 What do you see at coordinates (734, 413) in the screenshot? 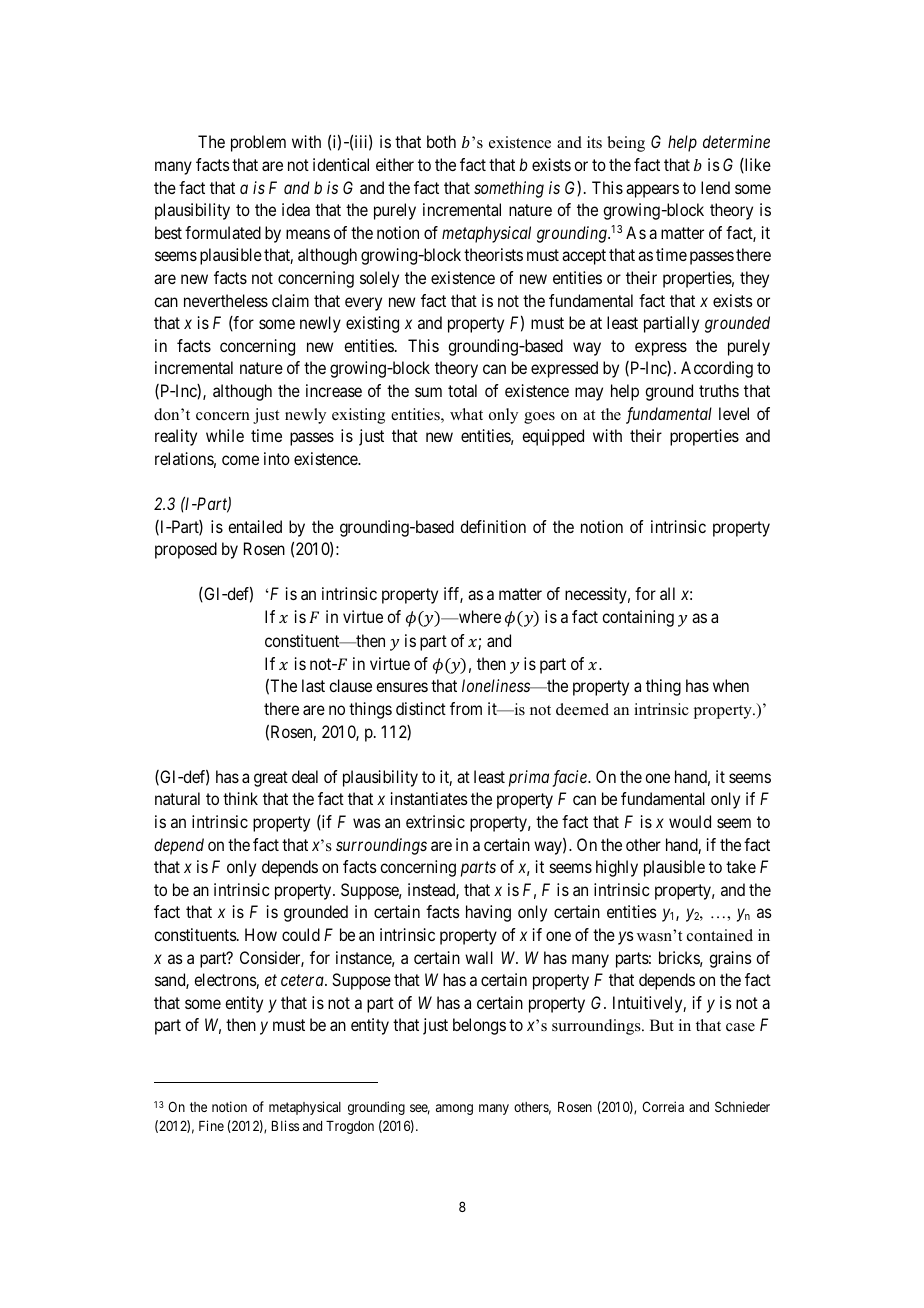
I see `level` at bounding box center [734, 413].
